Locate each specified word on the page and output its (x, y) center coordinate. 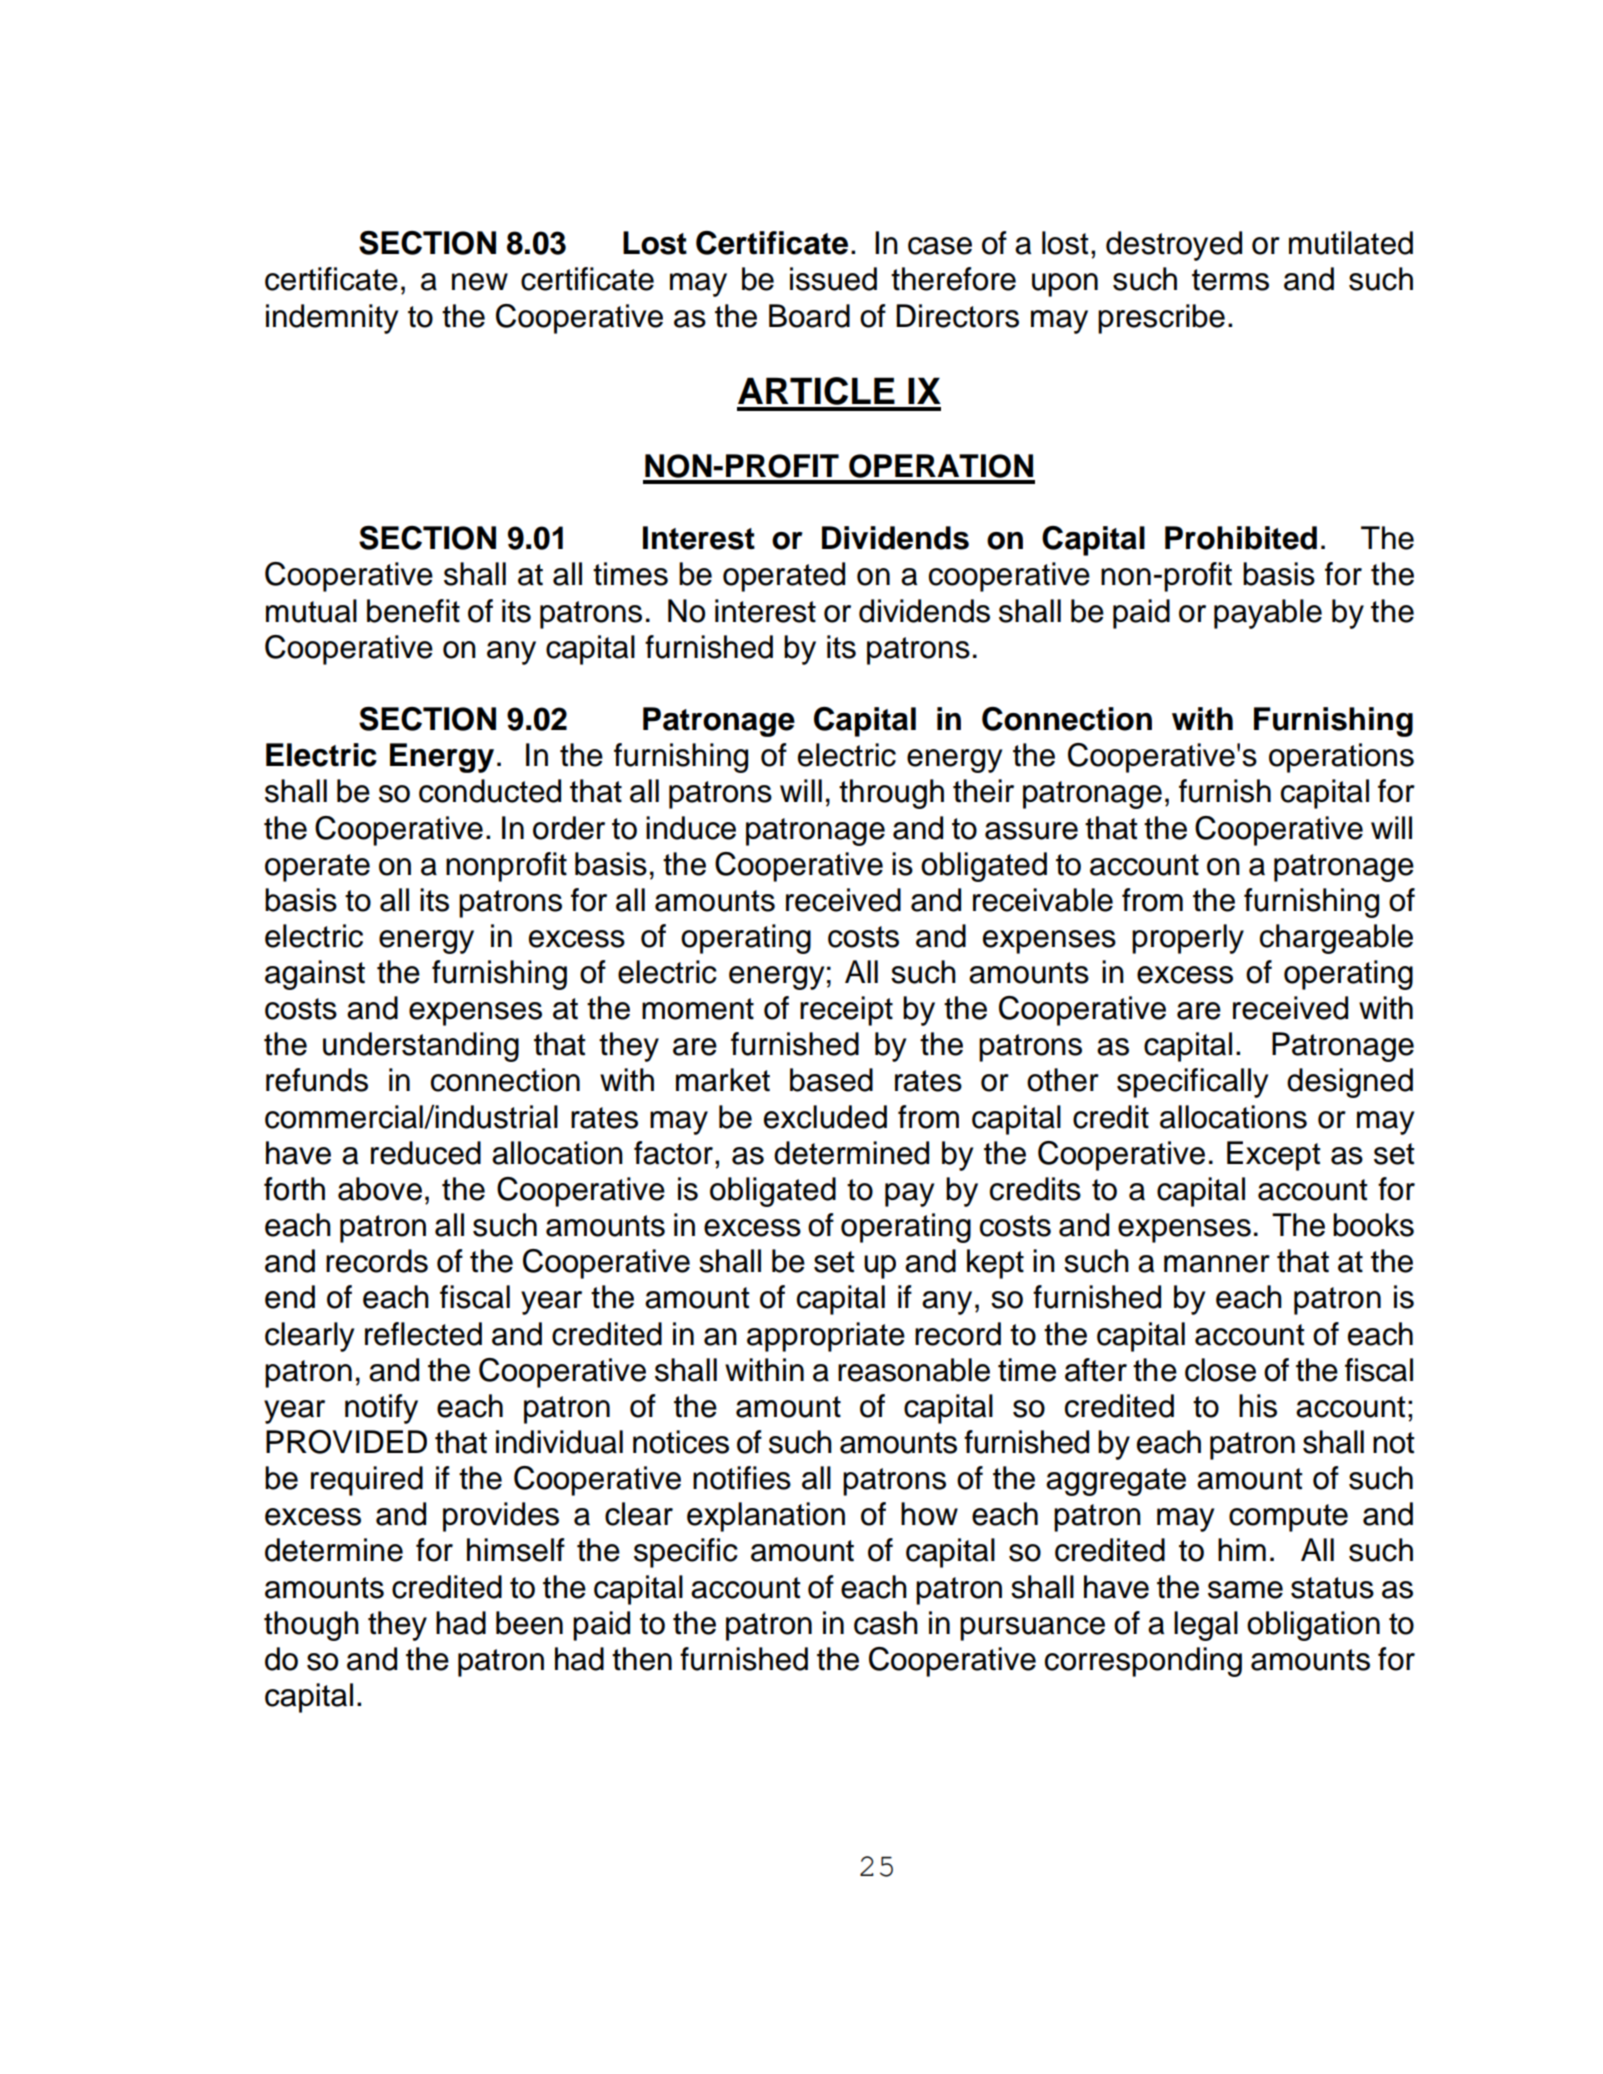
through (891, 794)
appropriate (826, 1337)
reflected (423, 1334)
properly (1188, 939)
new (480, 282)
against (315, 975)
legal (1206, 1626)
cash (886, 1623)
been (529, 1623)
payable (1268, 614)
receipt (846, 1011)
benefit (413, 611)
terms (1230, 280)
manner (1217, 1264)
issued (833, 279)
